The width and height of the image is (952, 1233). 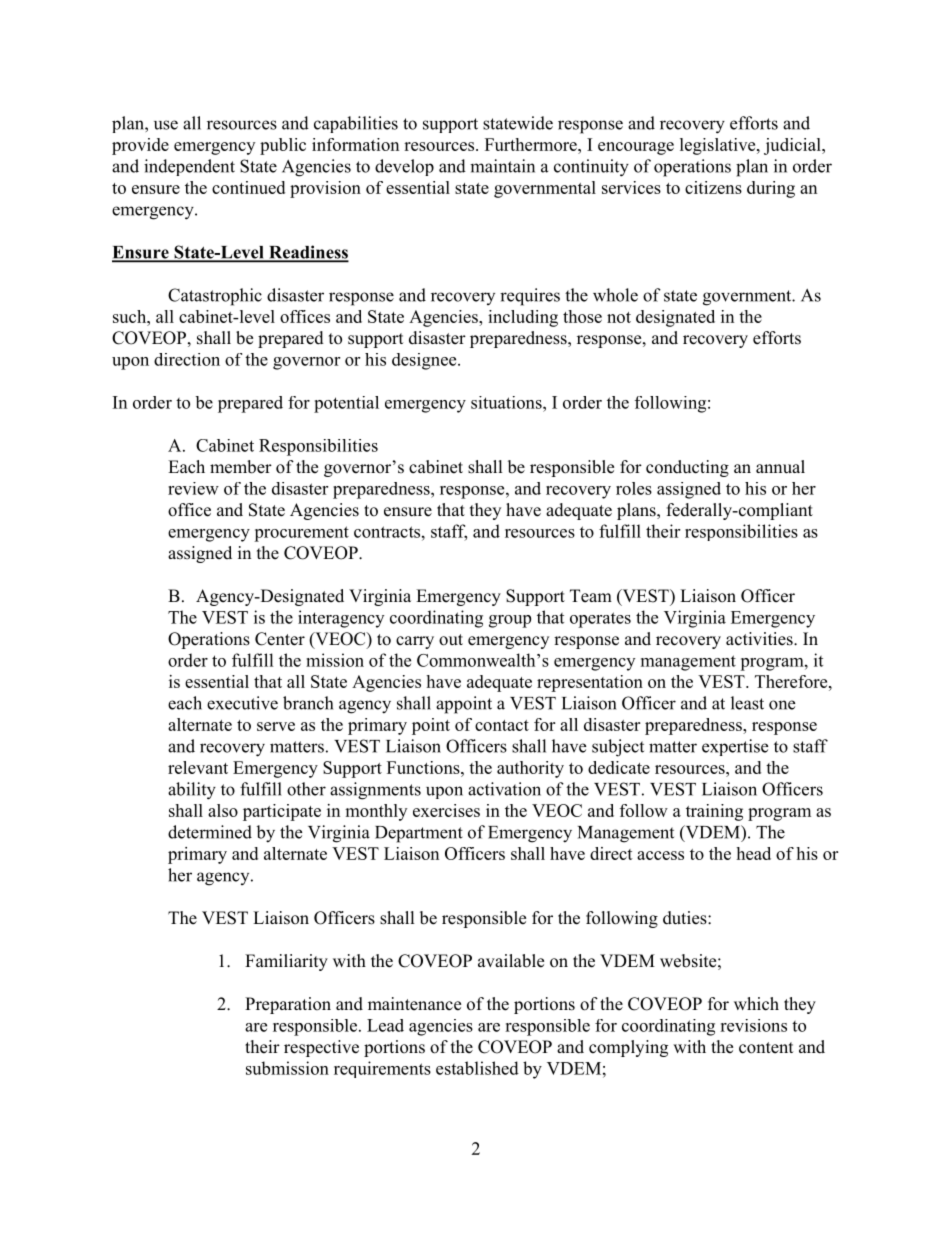 I want to click on situations, so click(x=507, y=402).
